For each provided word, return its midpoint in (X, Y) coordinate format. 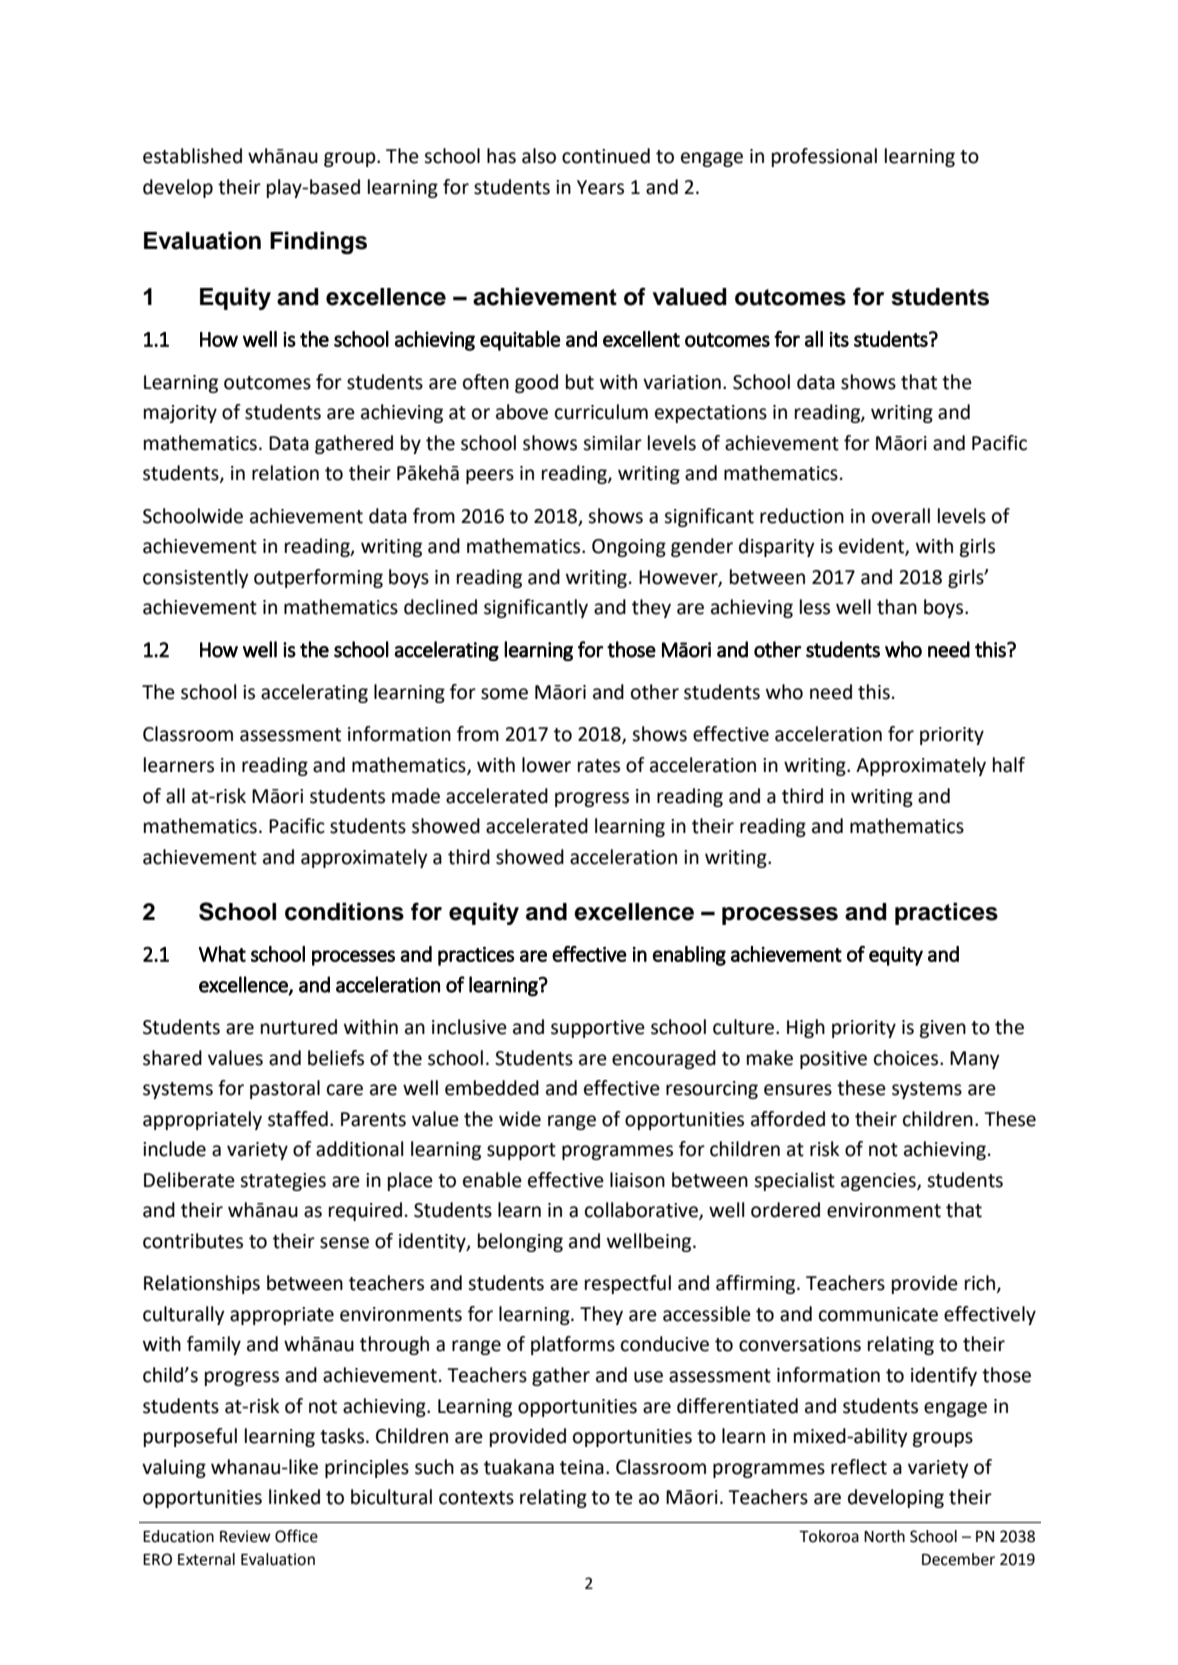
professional (824, 157)
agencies (879, 1182)
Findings (318, 242)
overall (901, 516)
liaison (637, 1180)
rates (599, 766)
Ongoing (629, 548)
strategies (283, 1182)
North (884, 1536)
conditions (344, 911)
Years (600, 187)
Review (245, 1536)
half (1009, 765)
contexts (476, 1498)
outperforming (318, 578)
